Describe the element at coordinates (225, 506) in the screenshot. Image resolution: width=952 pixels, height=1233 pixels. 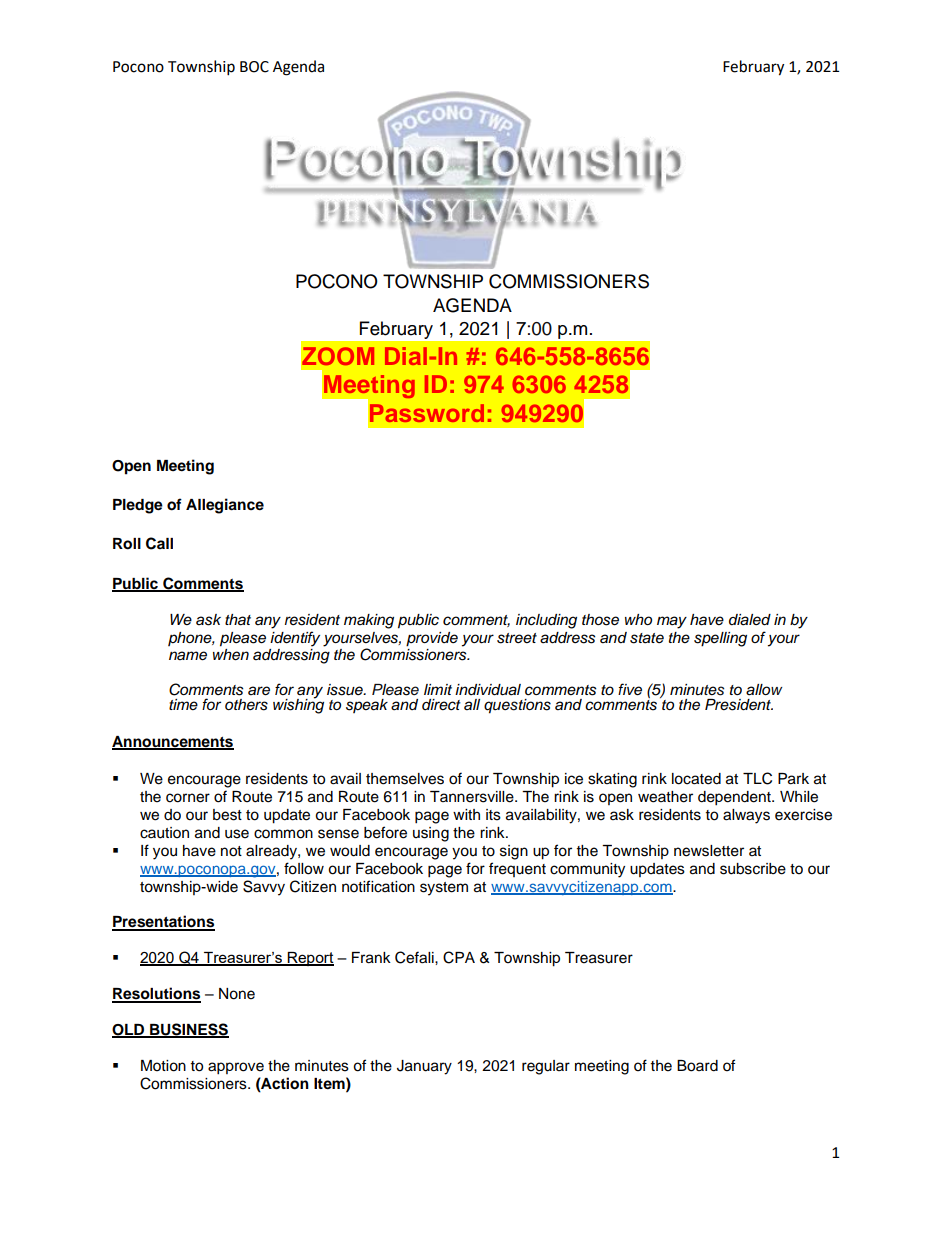
I see `Allegiance` at that location.
